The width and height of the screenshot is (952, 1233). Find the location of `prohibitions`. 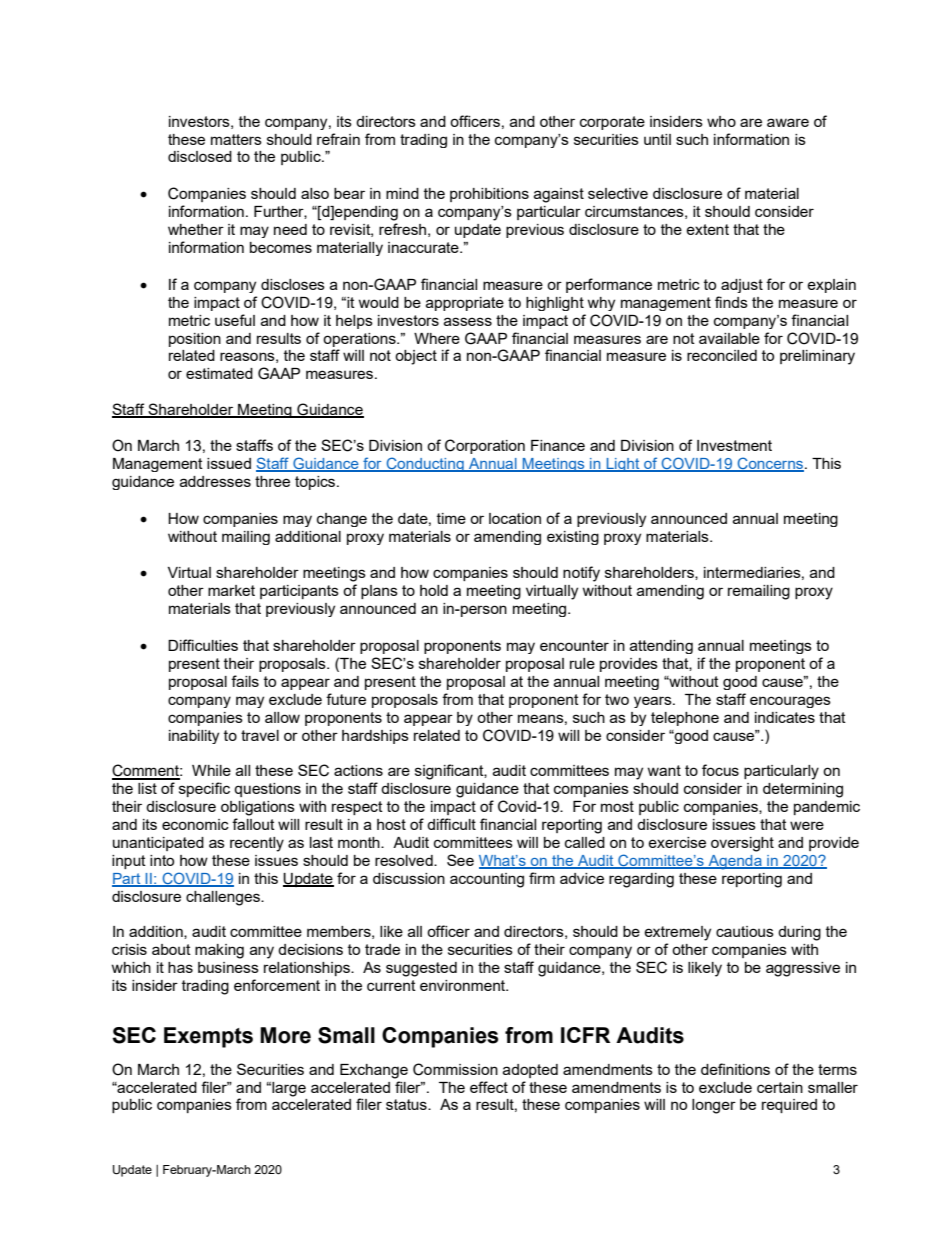

prohibitions is located at coordinates (489, 195).
